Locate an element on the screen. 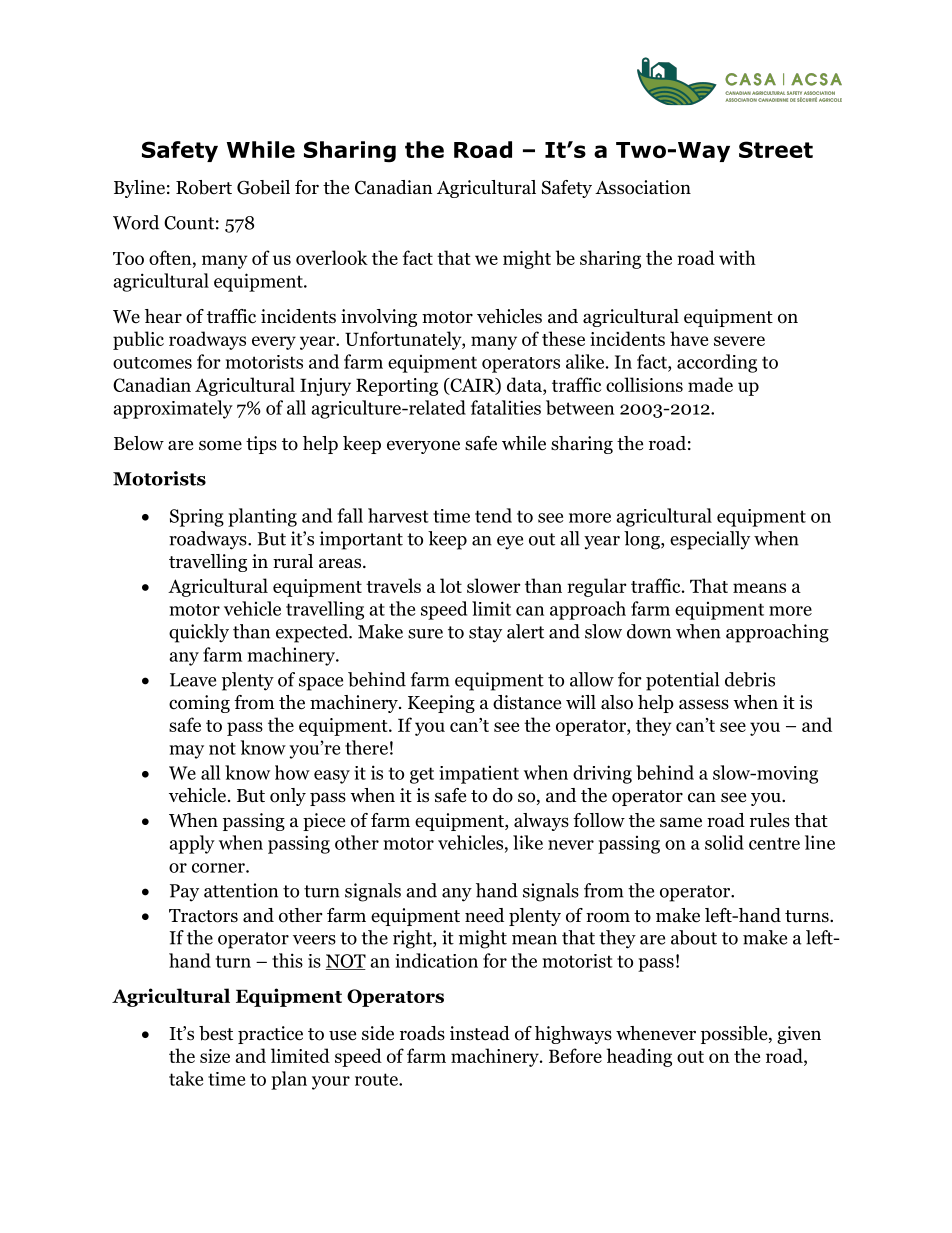  size is located at coordinates (215, 1056).
